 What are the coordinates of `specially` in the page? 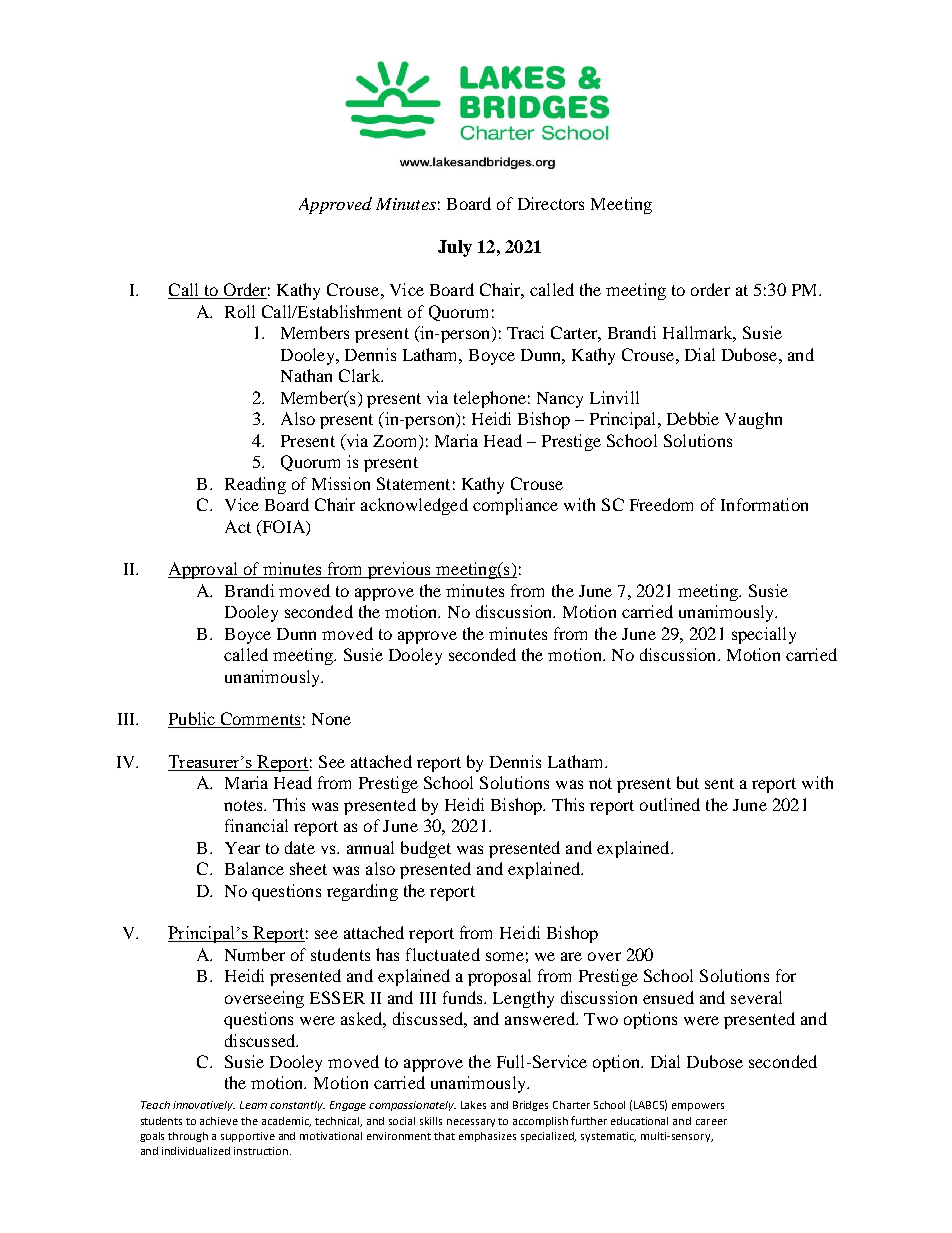 It's located at (764, 635).
